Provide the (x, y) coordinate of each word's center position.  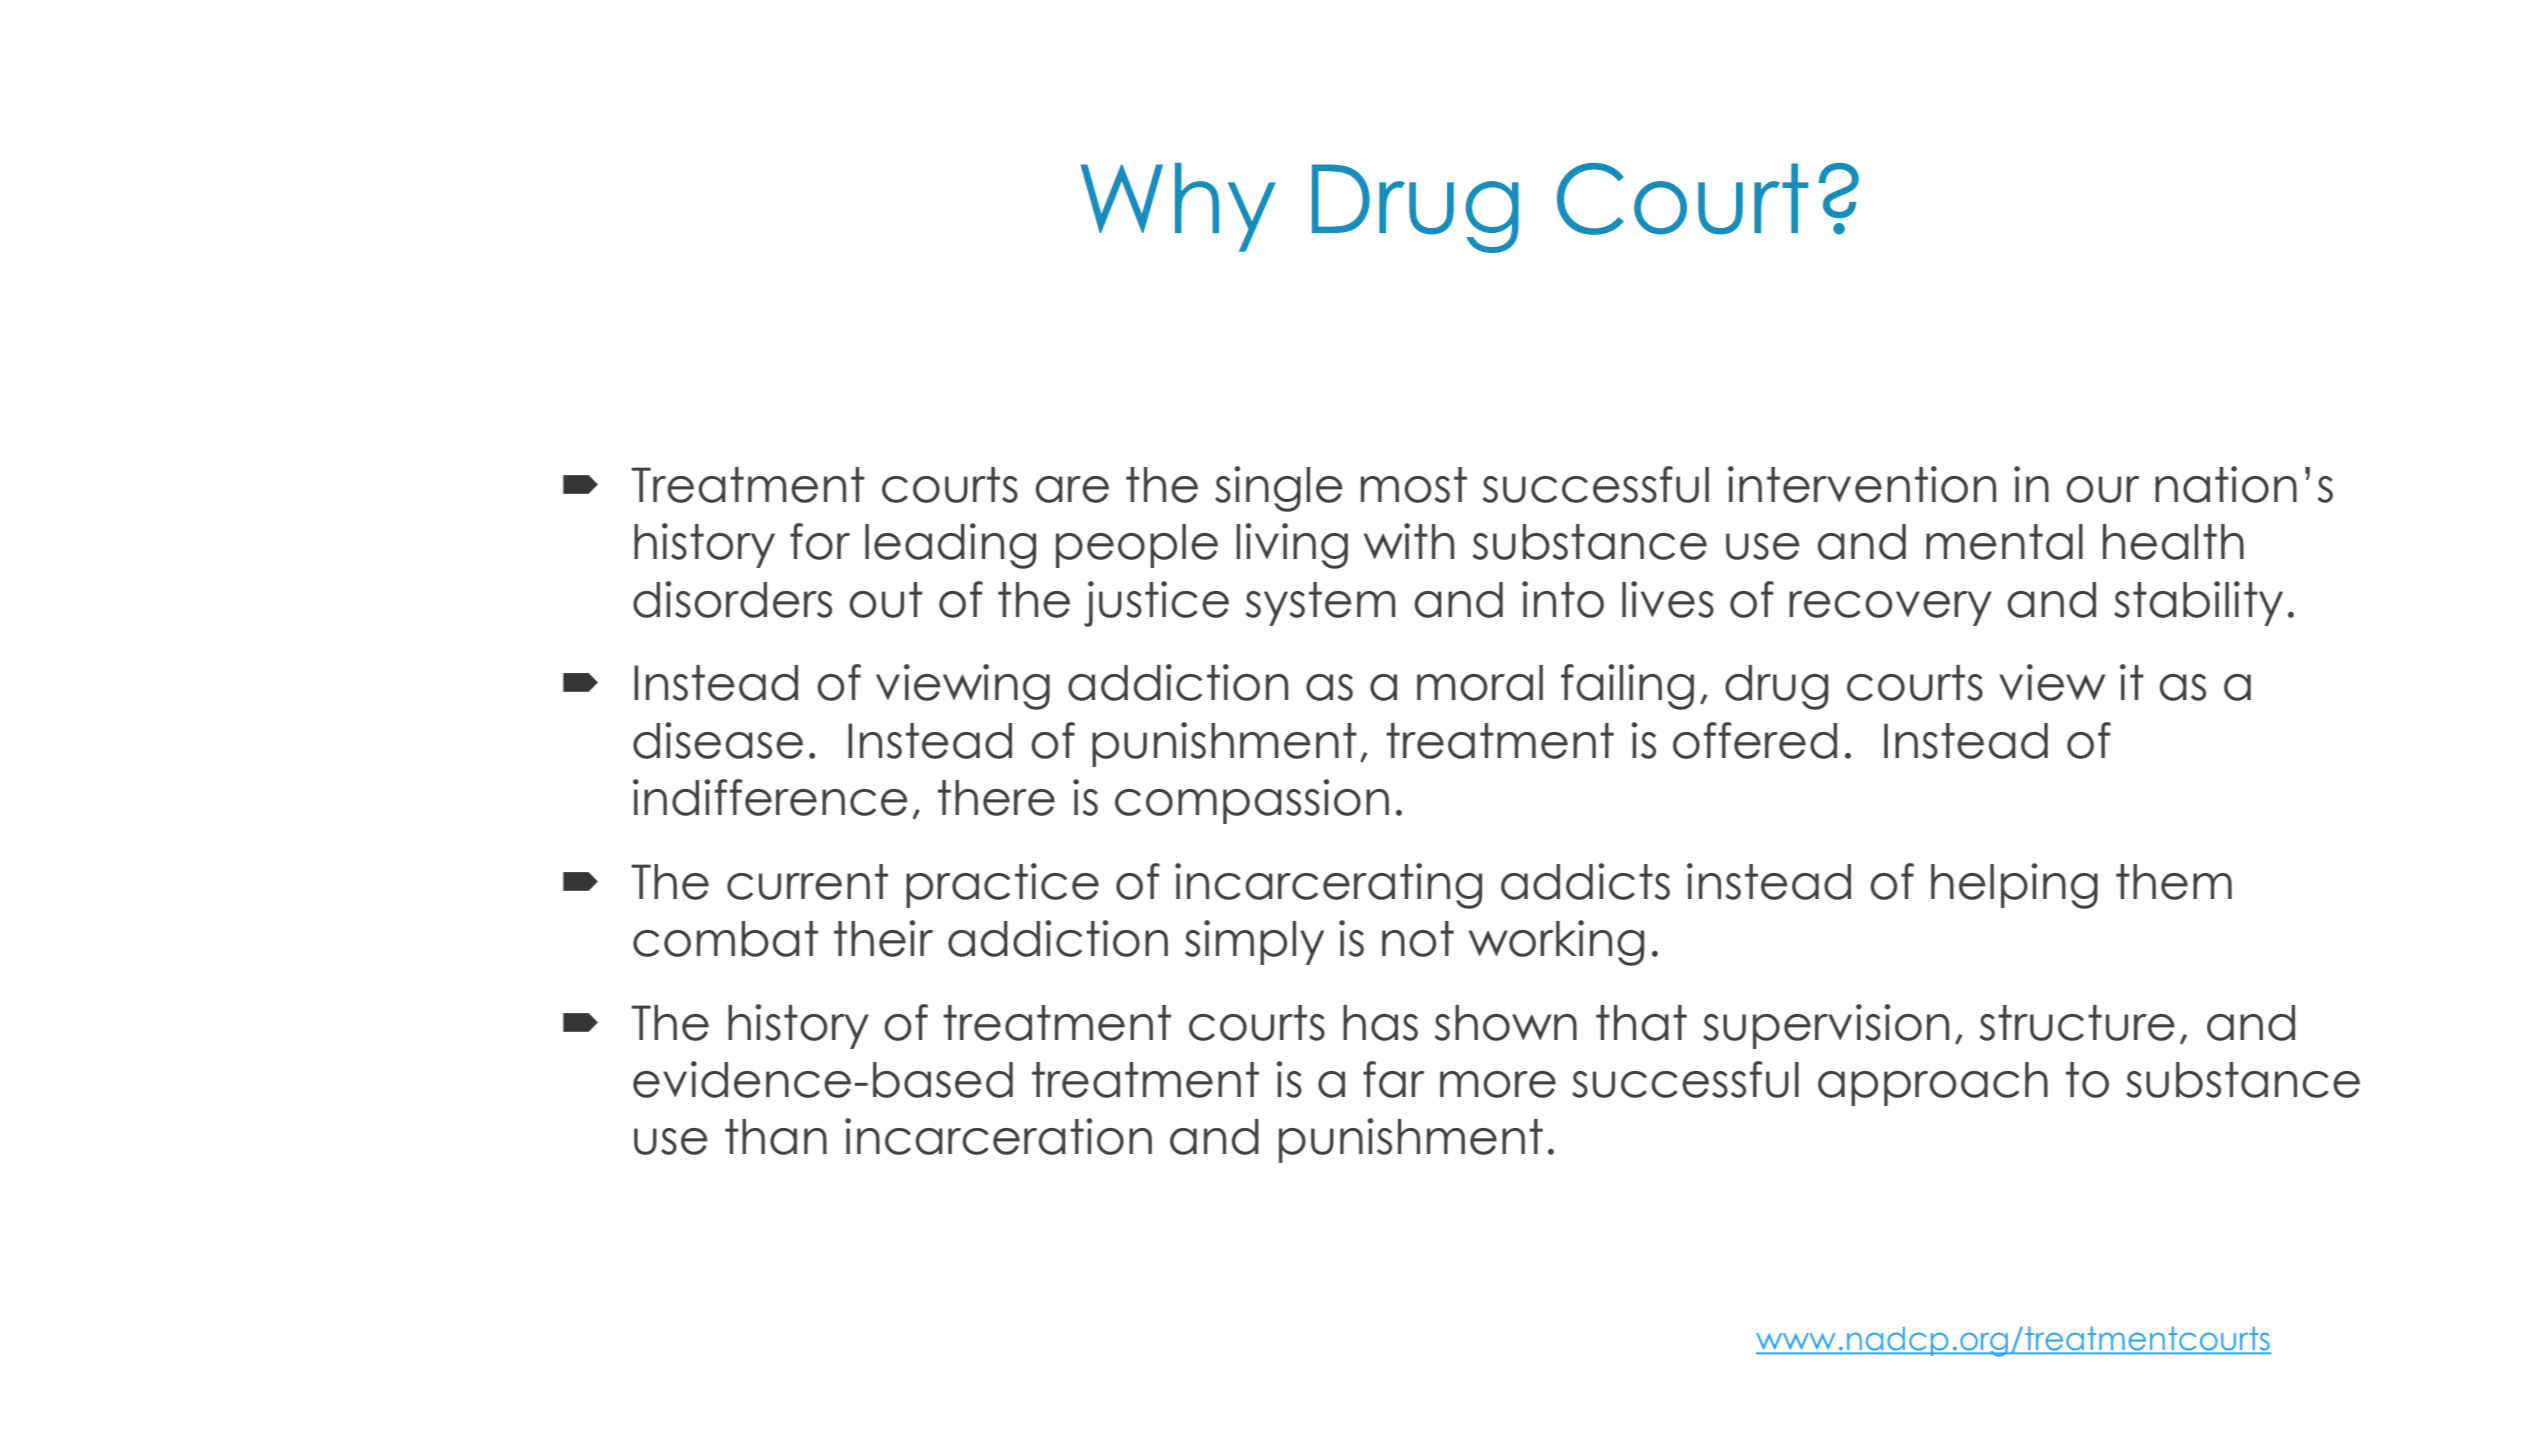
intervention (1862, 484)
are (1072, 489)
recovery (1890, 608)
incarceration (998, 1136)
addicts (1585, 881)
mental (2004, 542)
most (1414, 485)
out (886, 600)
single (1279, 489)
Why (1178, 207)
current (807, 882)
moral (1480, 683)
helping (2014, 886)
